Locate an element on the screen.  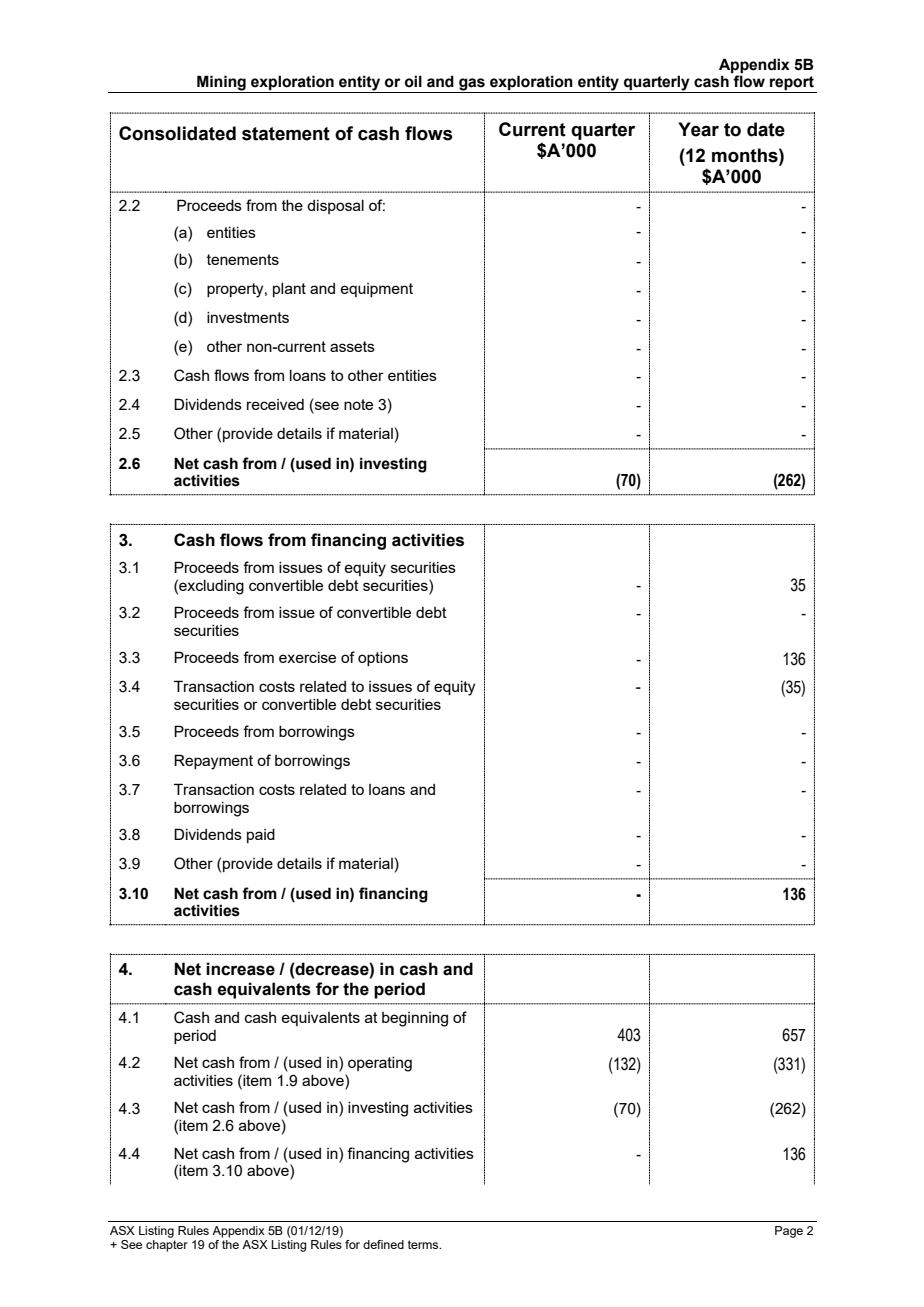
gas is located at coordinates (472, 85).
